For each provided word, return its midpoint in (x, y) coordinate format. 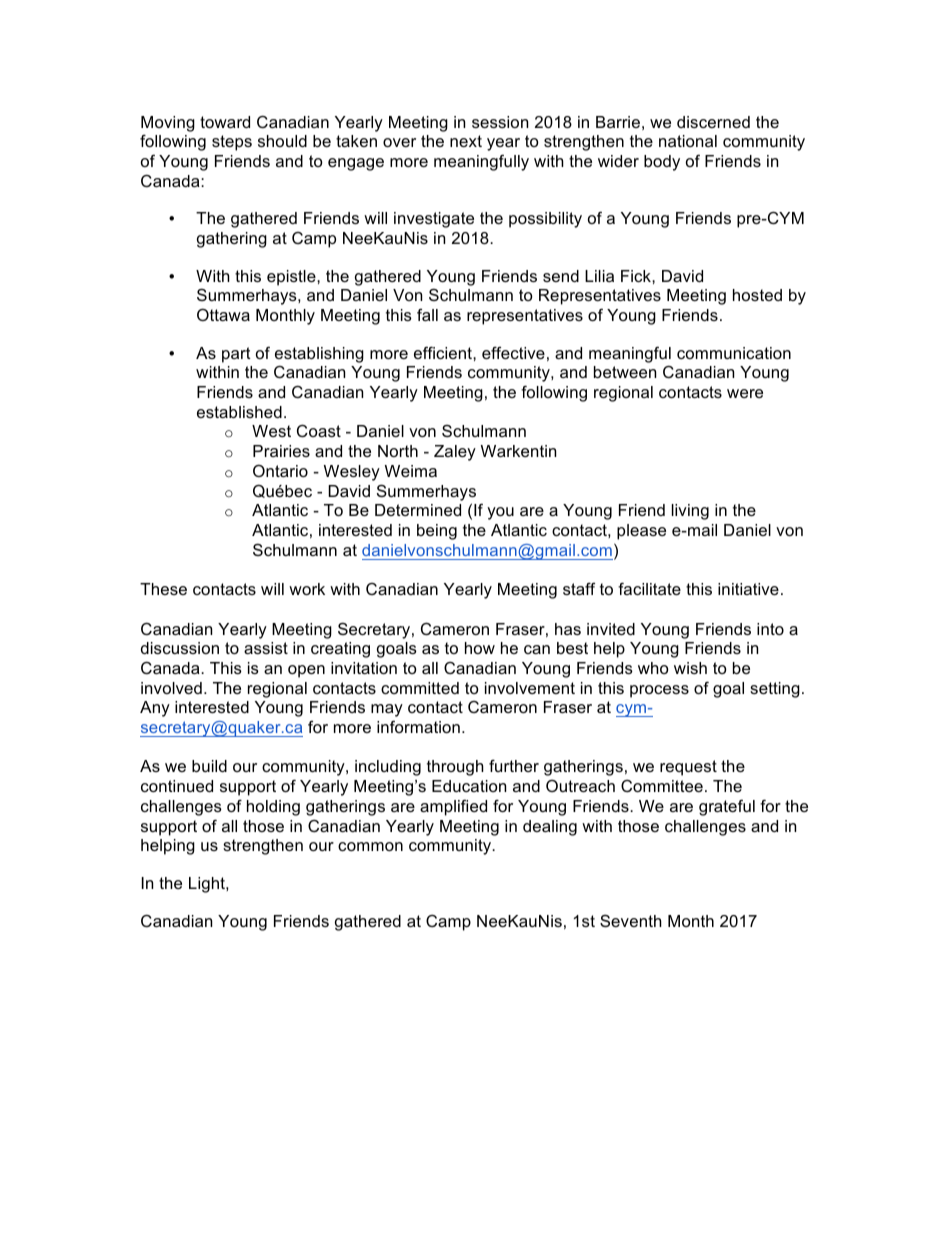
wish (690, 668)
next (466, 141)
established (239, 412)
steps (232, 143)
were (745, 393)
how (480, 648)
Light (208, 885)
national (688, 141)
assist (266, 648)
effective (513, 352)
